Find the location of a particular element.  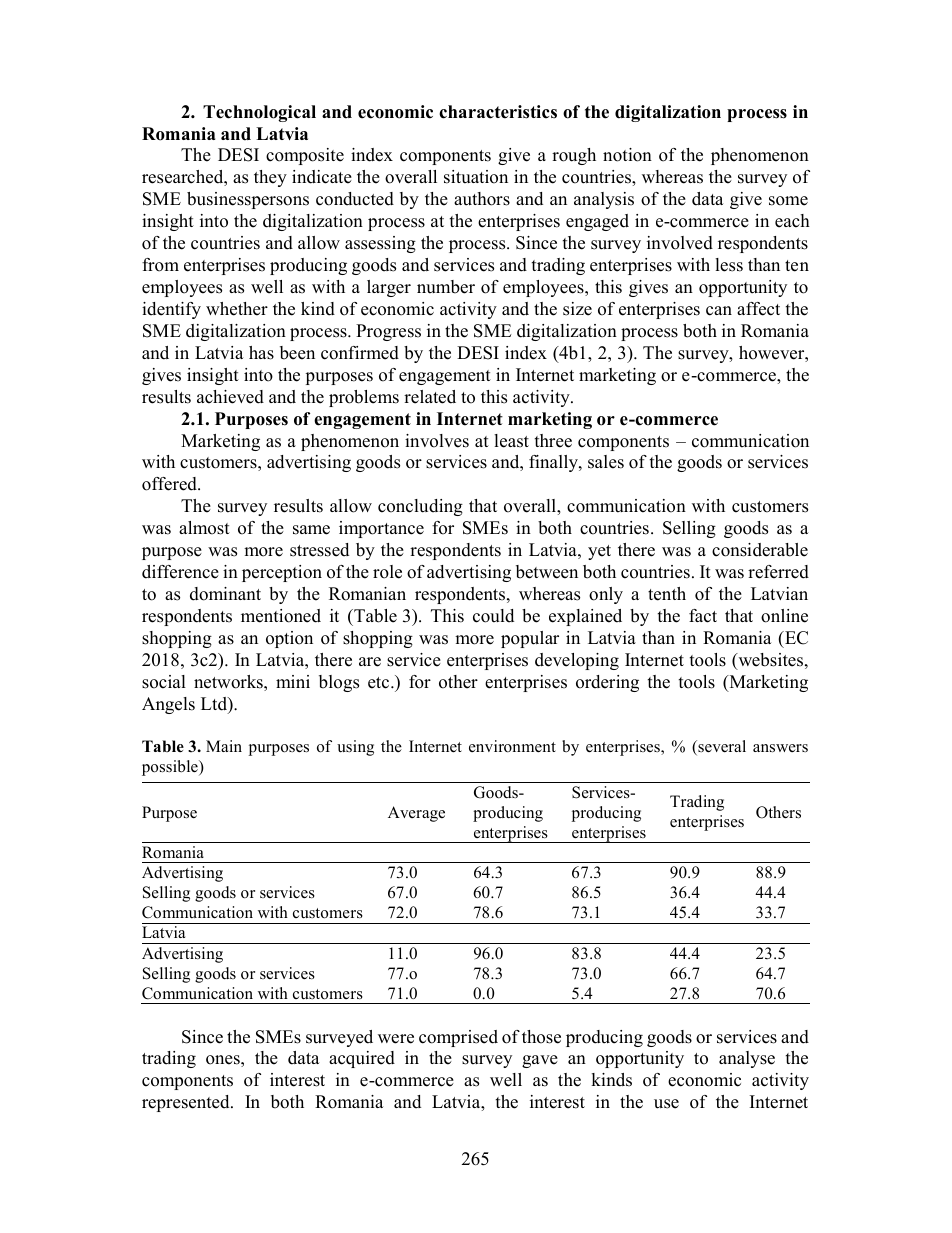

dominant is located at coordinates (225, 594).
